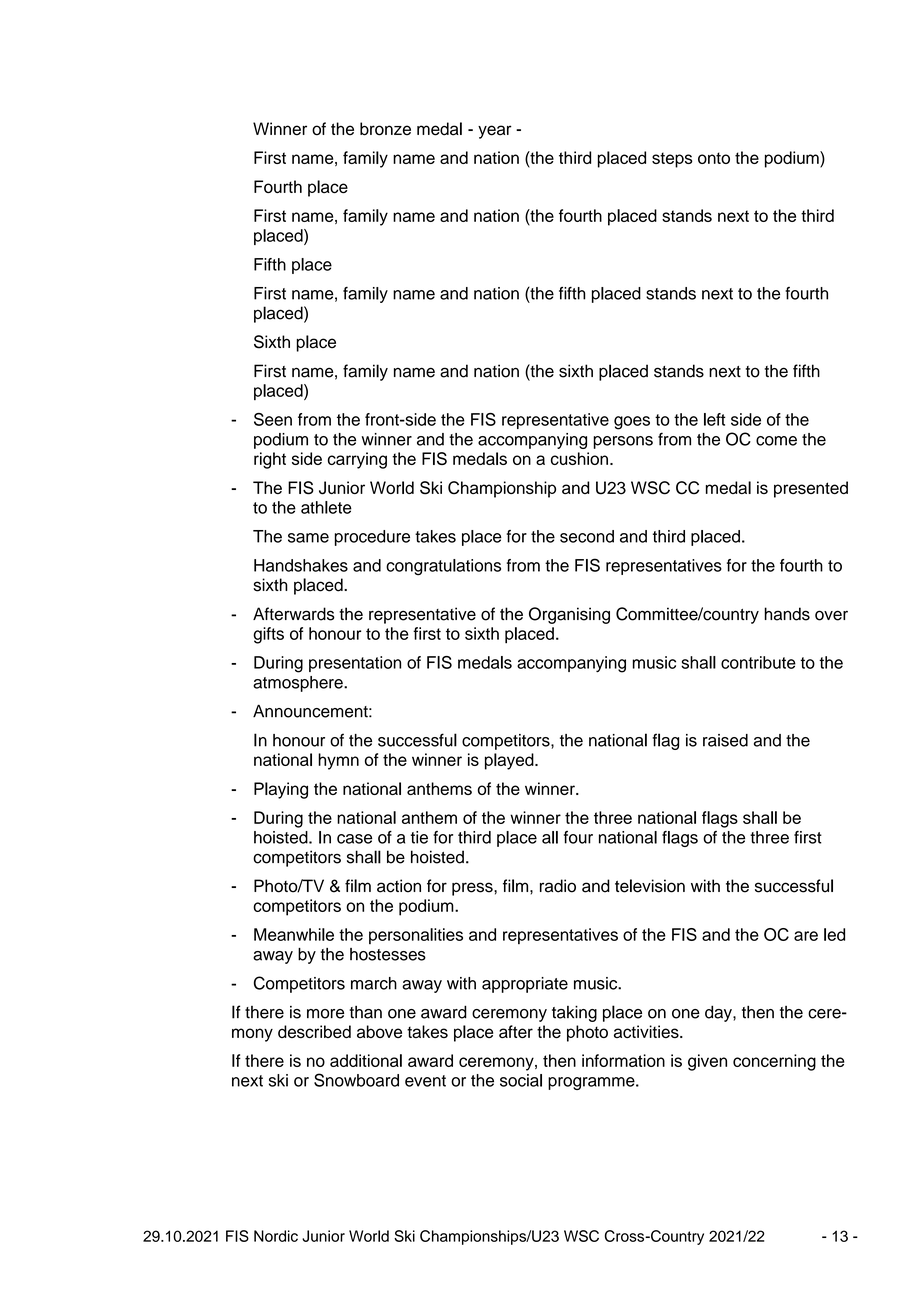 The width and height of the screenshot is (924, 1307). I want to click on presented, so click(811, 489).
